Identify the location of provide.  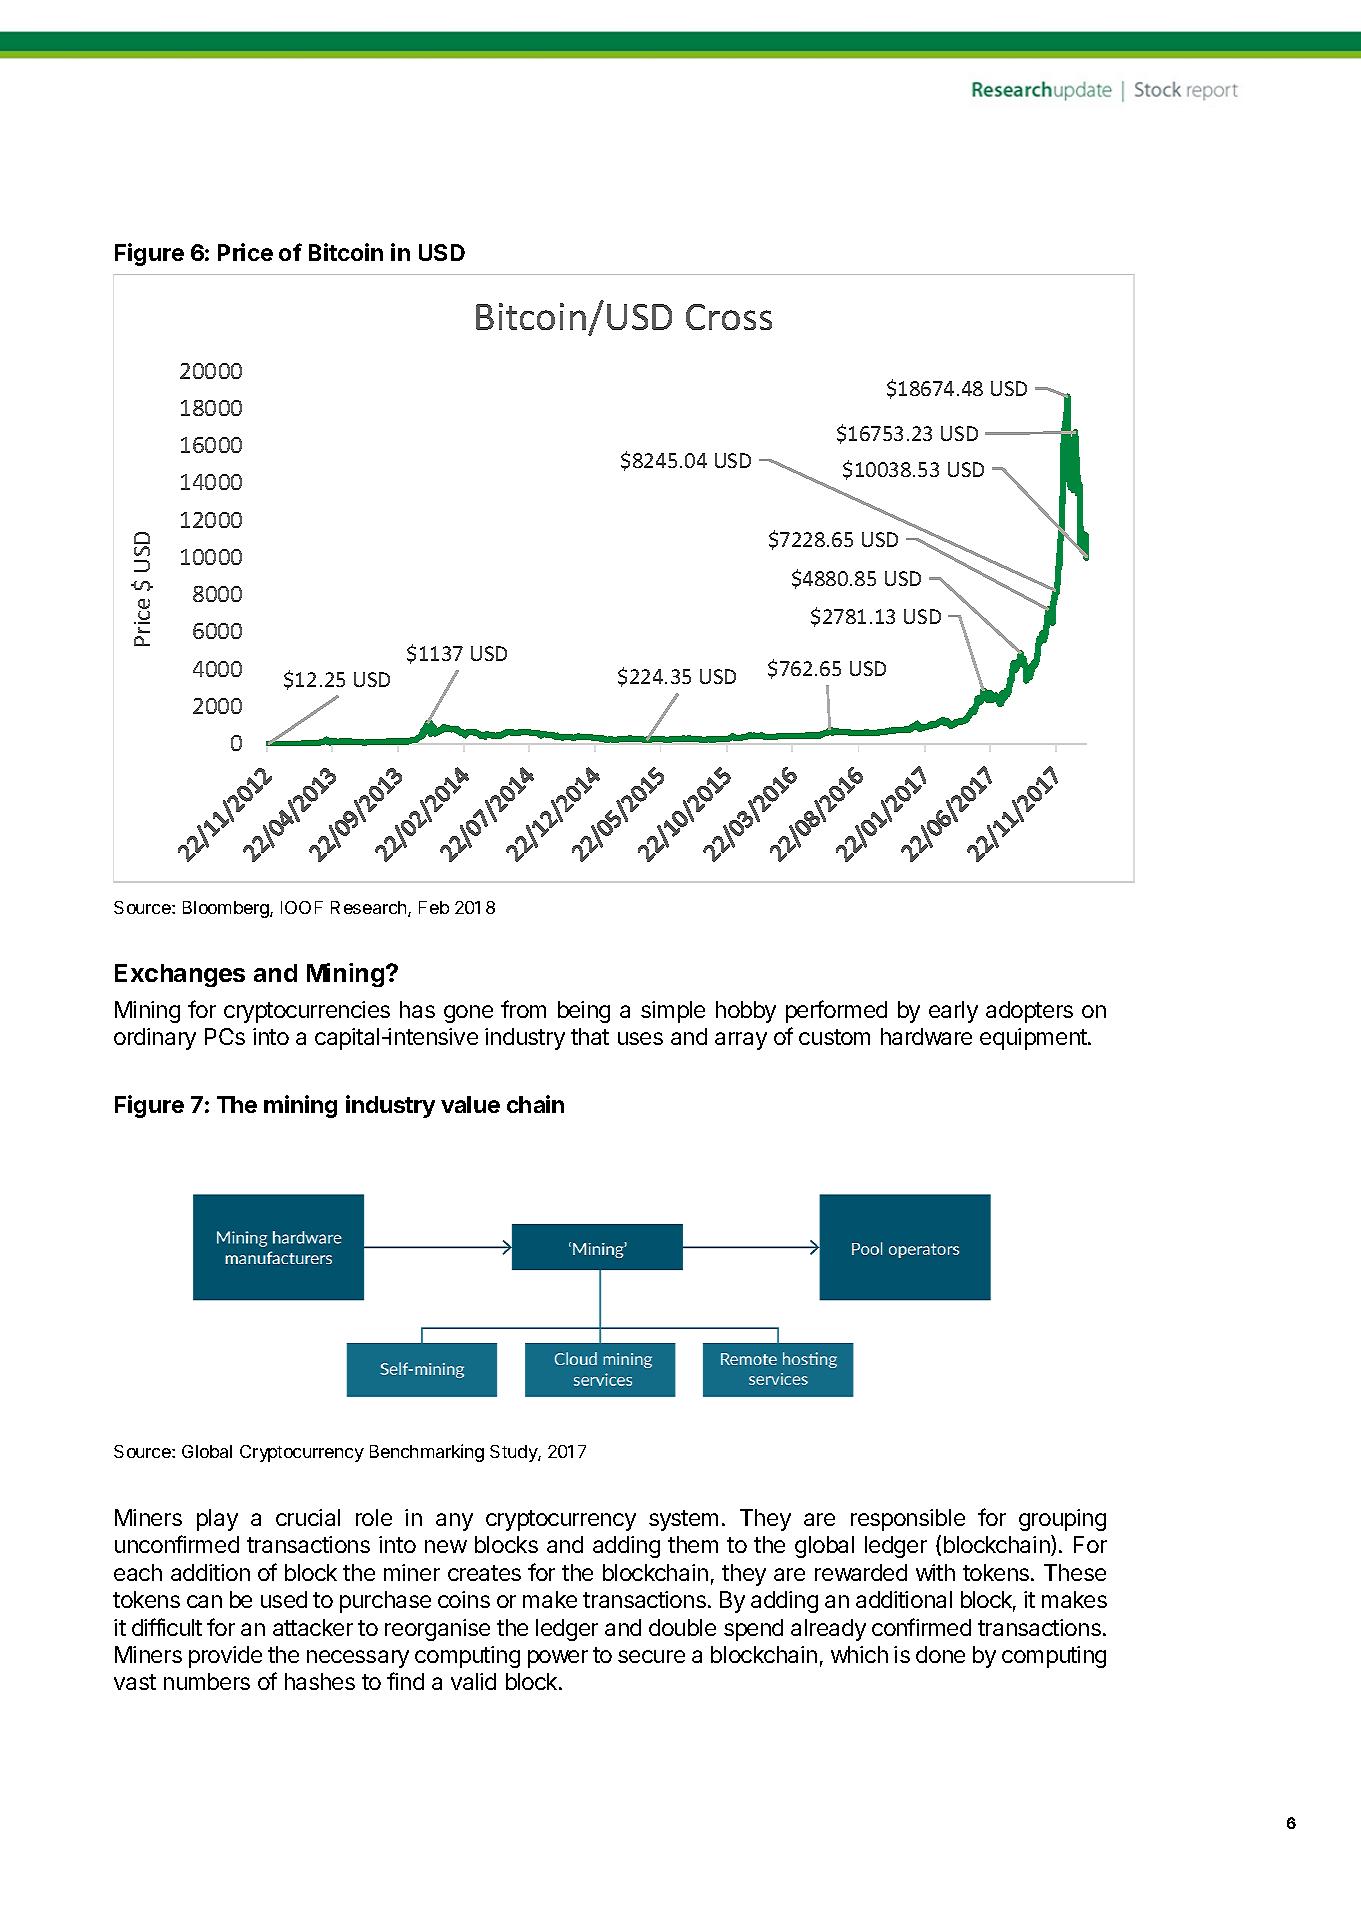
(225, 1657).
